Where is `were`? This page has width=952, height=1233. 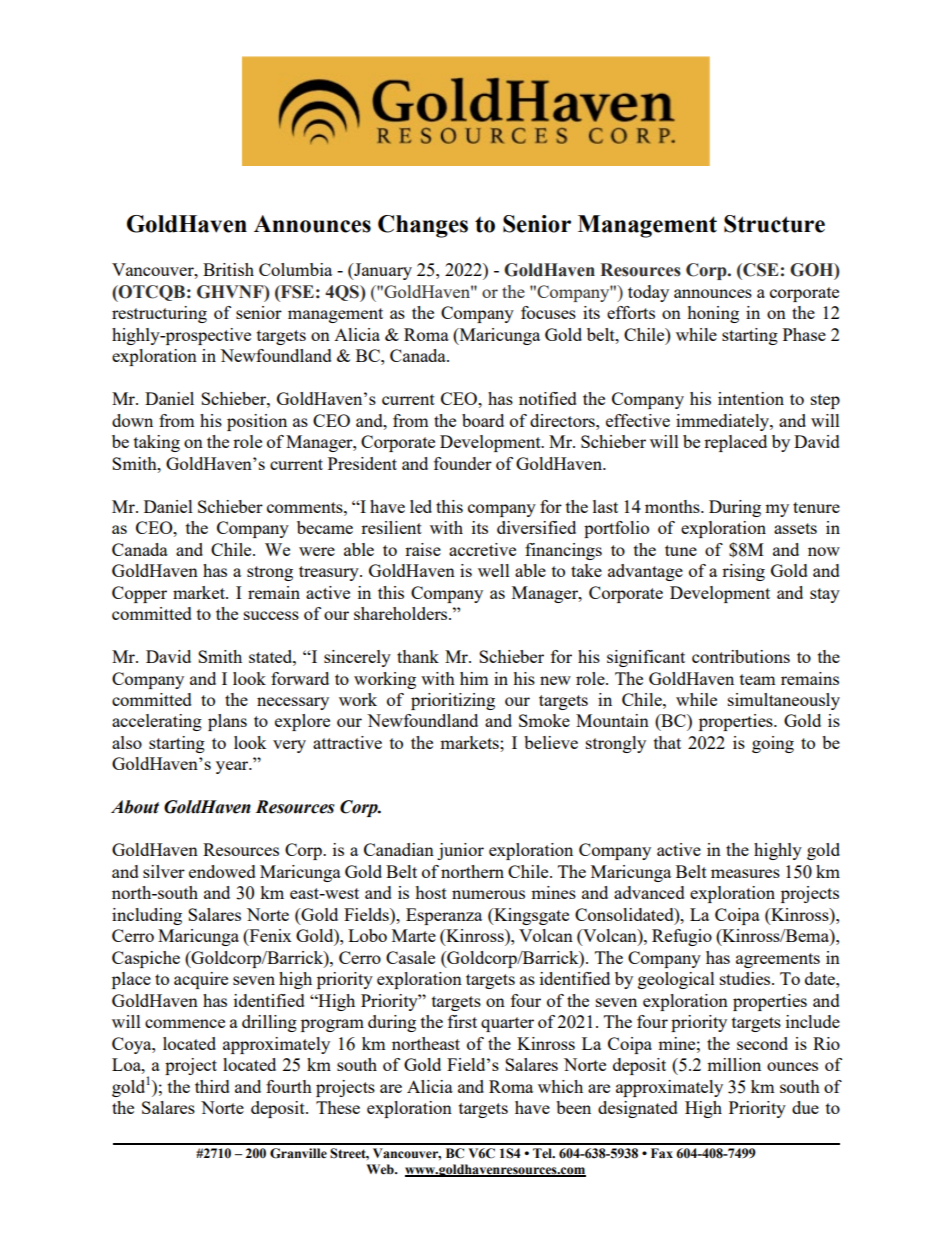 were is located at coordinates (317, 551).
